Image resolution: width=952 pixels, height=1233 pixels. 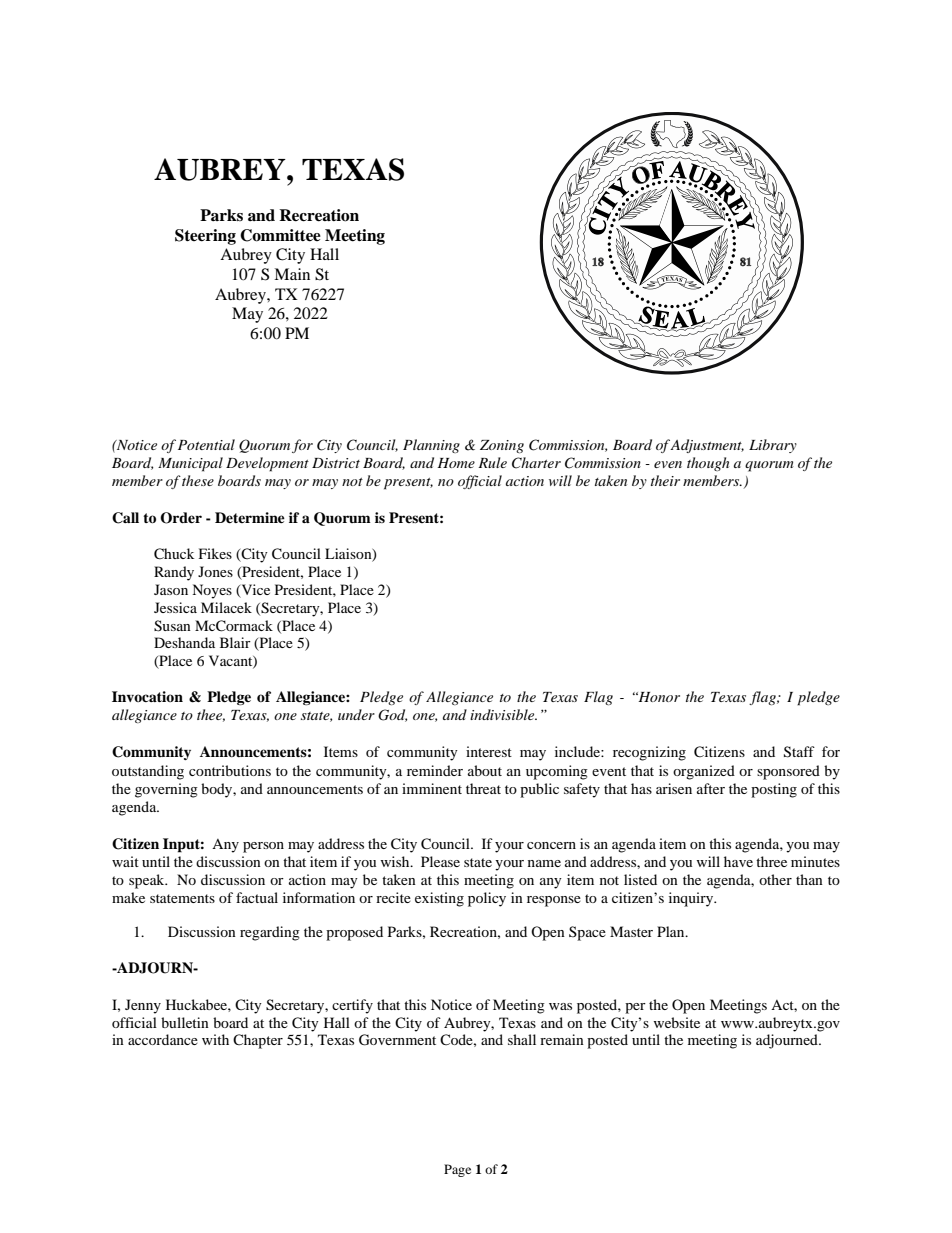 What do you see at coordinates (738, 861) in the document?
I see `have` at bounding box center [738, 861].
